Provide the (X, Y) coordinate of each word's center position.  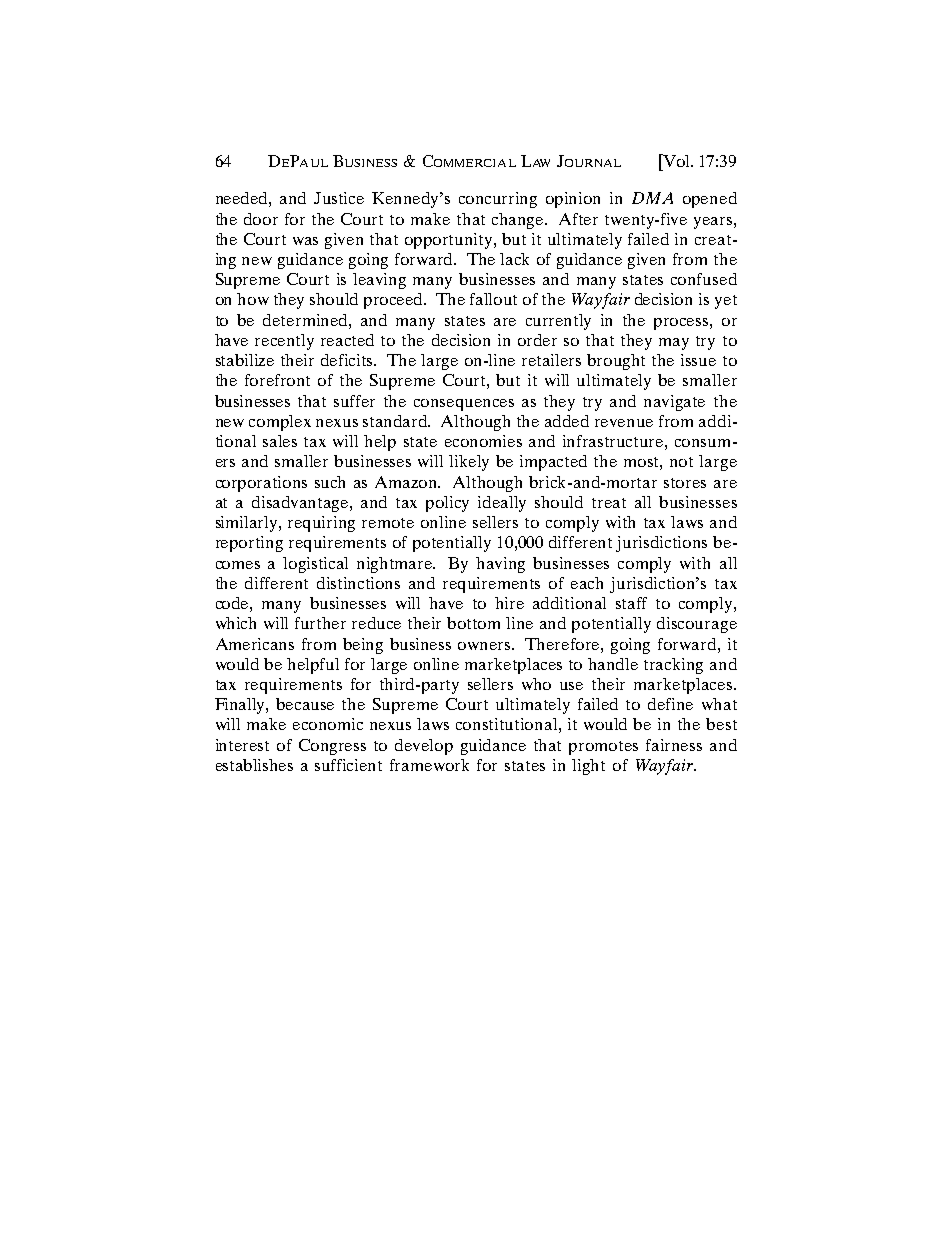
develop (424, 747)
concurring (498, 200)
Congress (332, 747)
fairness (674, 745)
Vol (676, 160)
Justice (339, 198)
